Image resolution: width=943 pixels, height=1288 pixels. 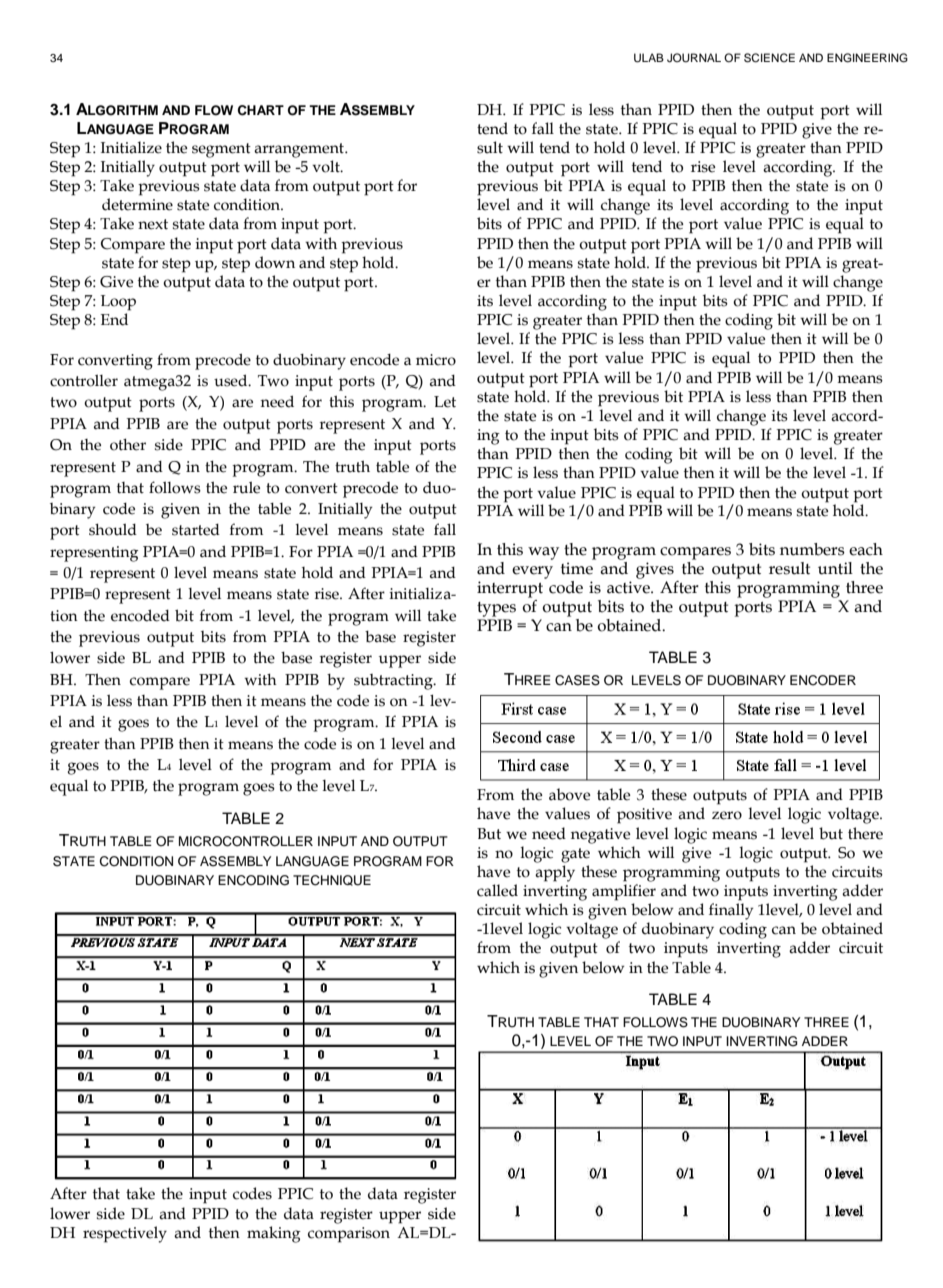 What do you see at coordinates (300, 150) in the document?
I see `arrangement` at bounding box center [300, 150].
